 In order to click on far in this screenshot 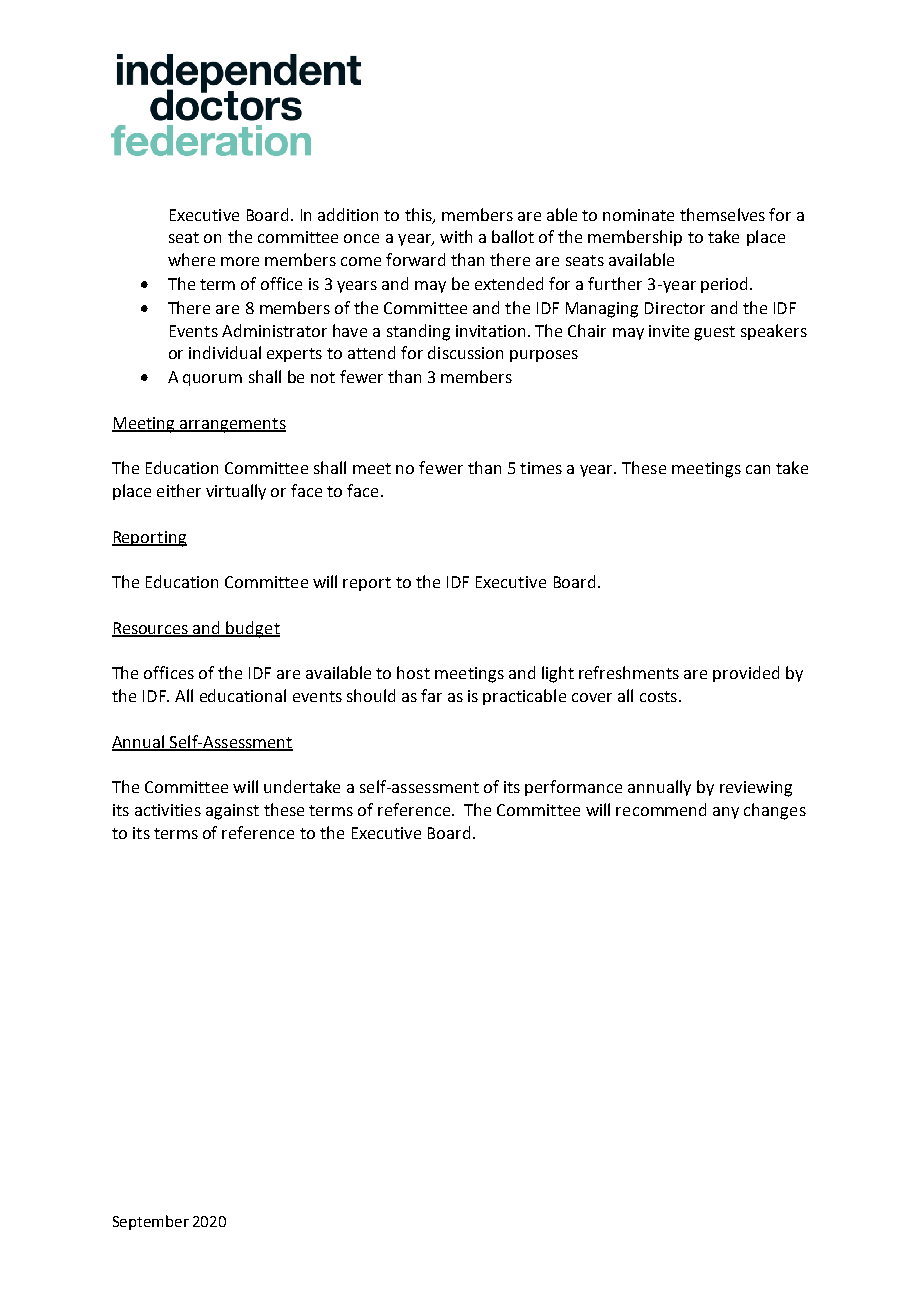, I will do `click(431, 695)`.
